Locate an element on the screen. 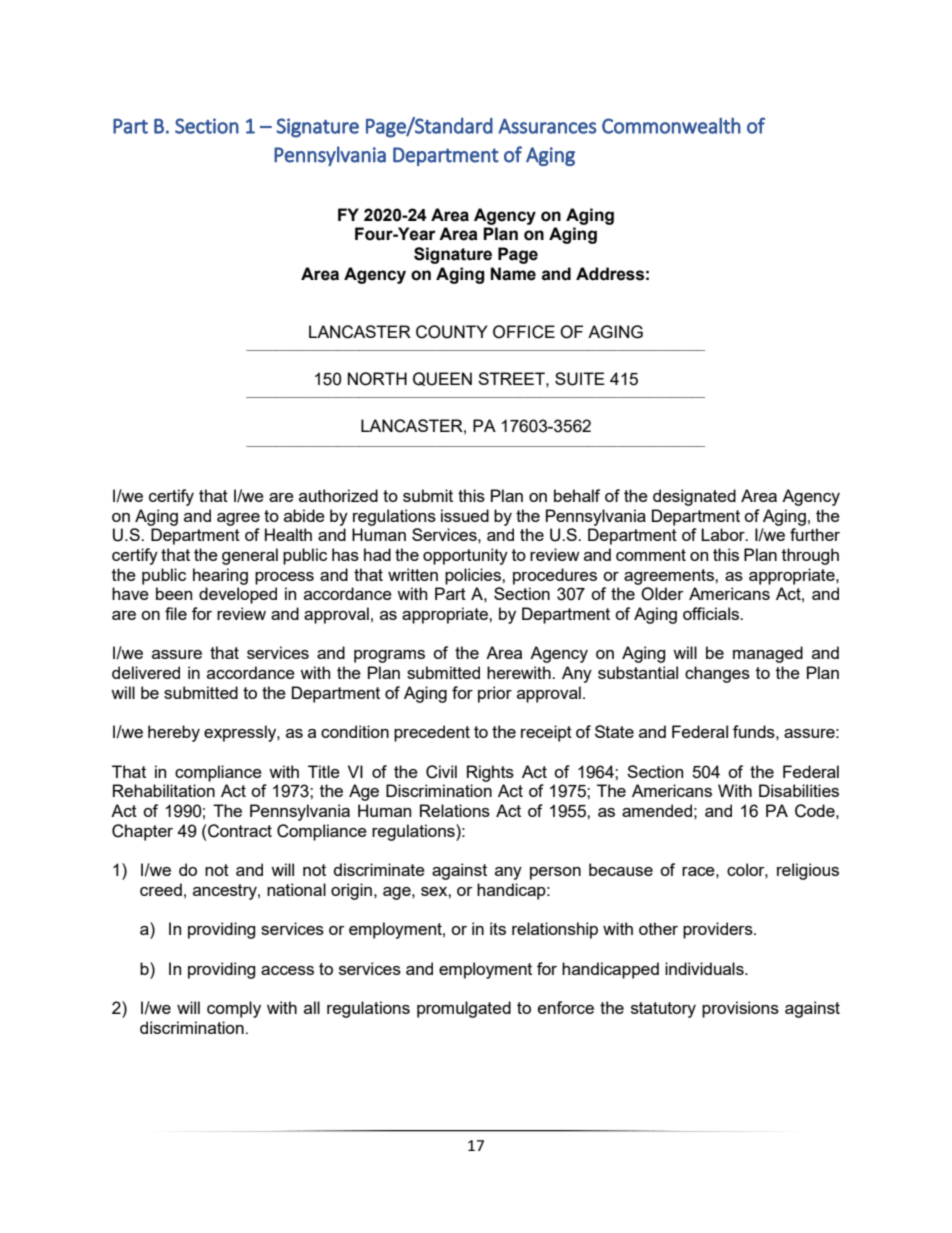 Image resolution: width=952 pixels, height=1233 pixels. promulgated is located at coordinates (464, 1009).
